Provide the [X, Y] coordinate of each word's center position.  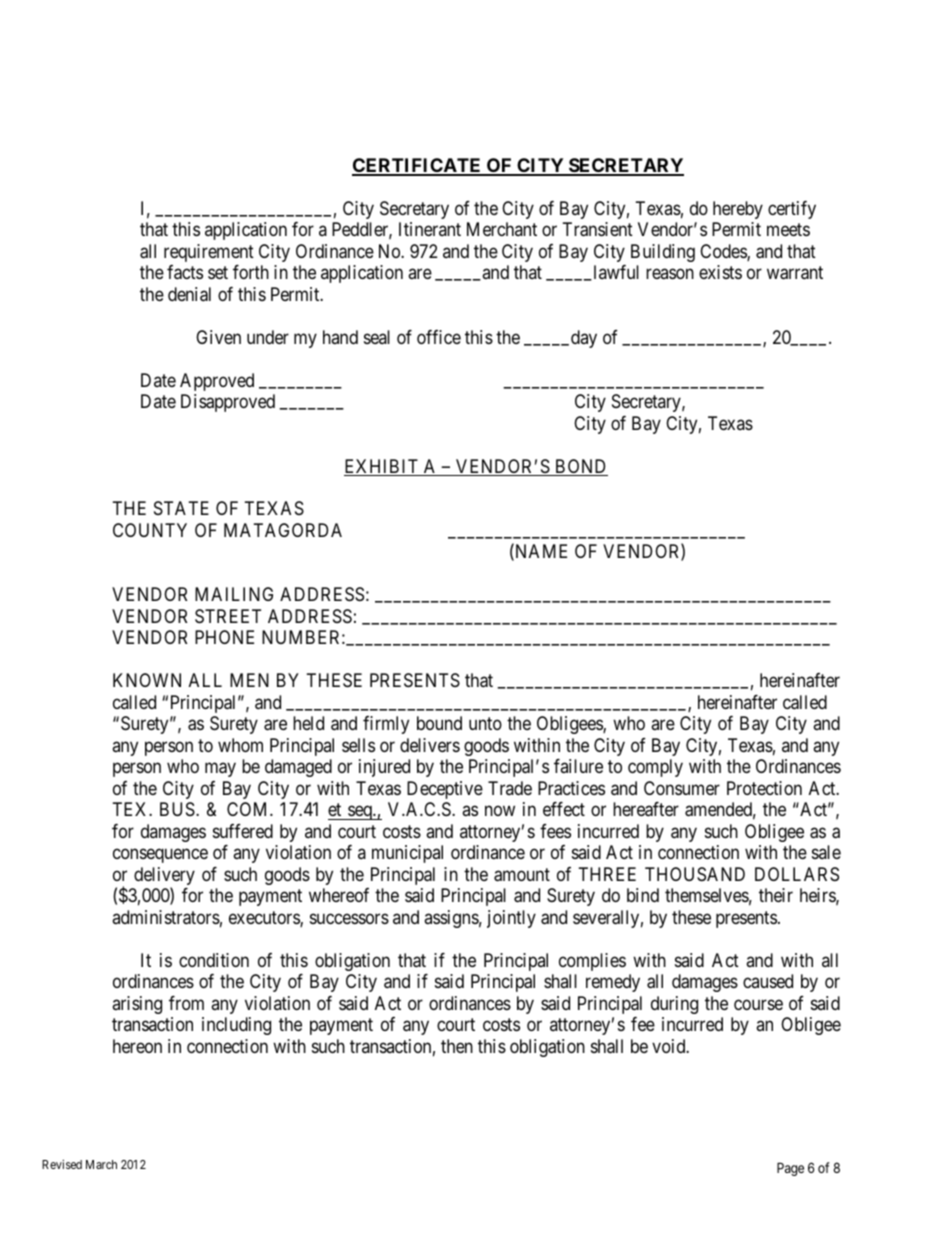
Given [218, 337]
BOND [580, 467]
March [101, 1164]
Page [790, 1169]
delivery [164, 877]
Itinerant [430, 229]
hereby [738, 210]
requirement [209, 253]
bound [439, 723]
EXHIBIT [381, 466]
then [457, 1046]
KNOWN [147, 680]
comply [655, 768]
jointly [511, 919]
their [776, 895]
